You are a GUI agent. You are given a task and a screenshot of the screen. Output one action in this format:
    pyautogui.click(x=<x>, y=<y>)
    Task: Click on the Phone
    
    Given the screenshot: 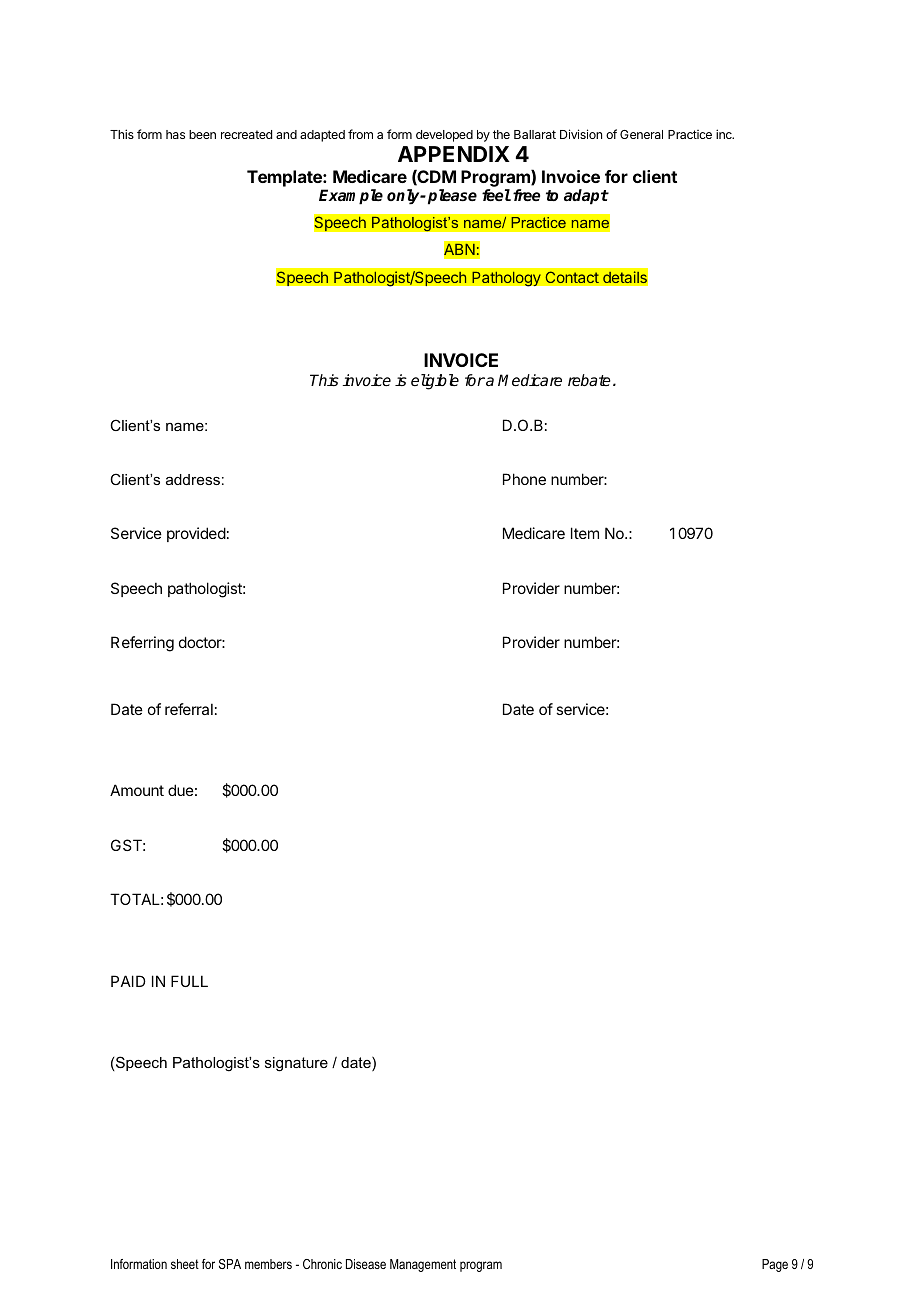 What is the action you would take?
    pyautogui.click(x=524, y=479)
